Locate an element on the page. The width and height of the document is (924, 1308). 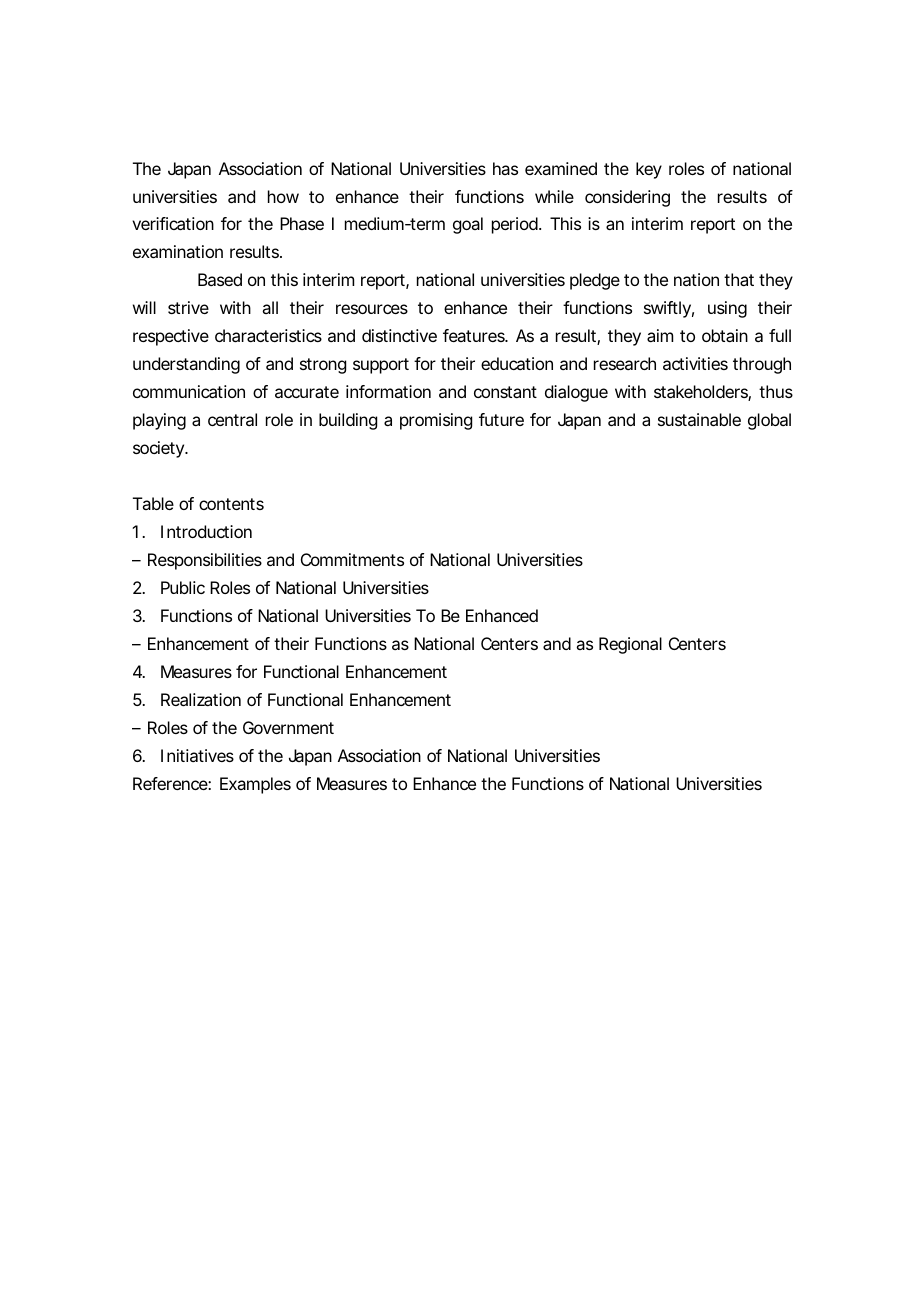
key is located at coordinates (649, 170).
